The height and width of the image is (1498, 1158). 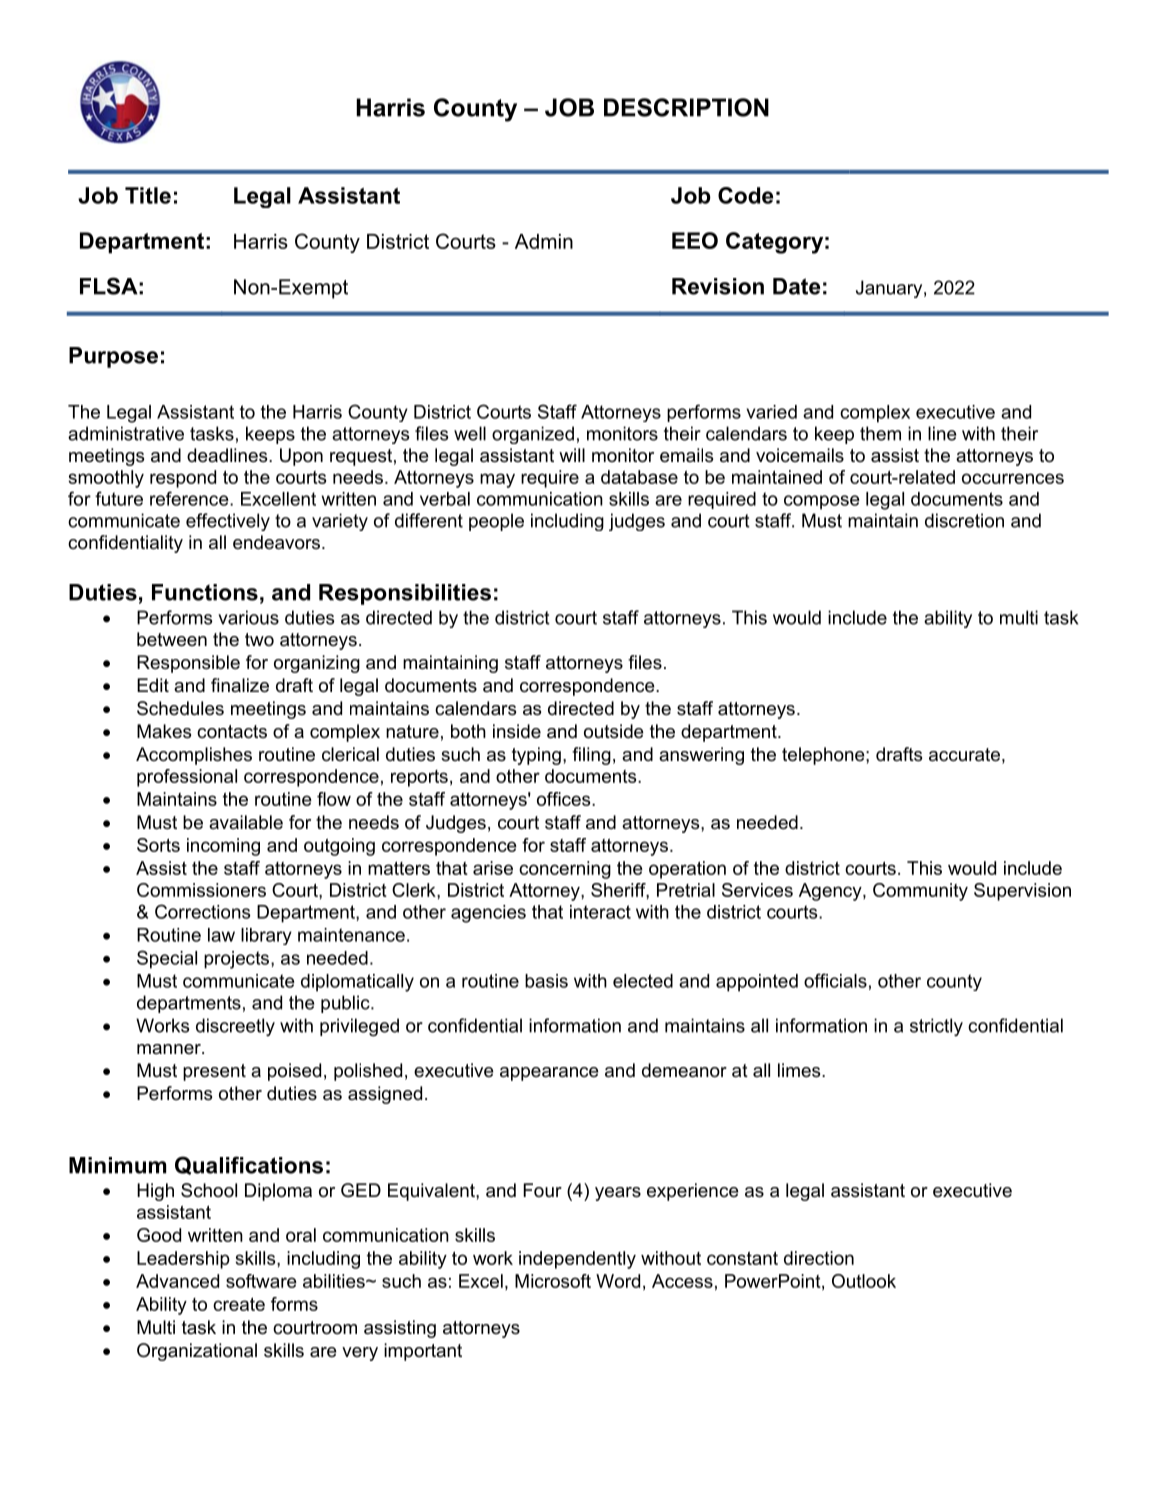 What do you see at coordinates (920, 892) in the image?
I see `Community` at bounding box center [920, 892].
